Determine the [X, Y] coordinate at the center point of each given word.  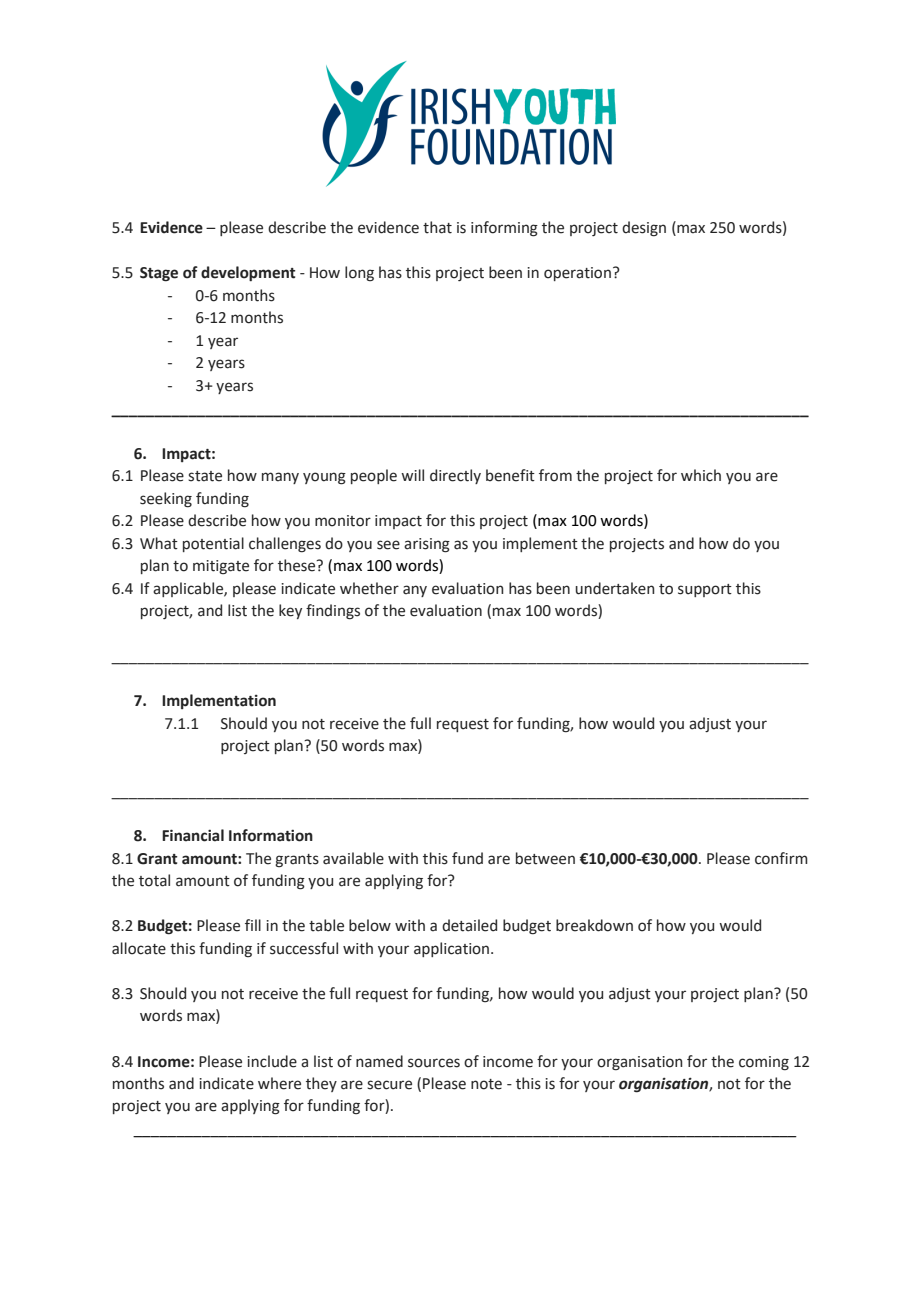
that [437, 227]
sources [434, 1063]
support [705, 590]
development [248, 273]
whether [369, 588]
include [272, 1061]
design [644, 229]
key [290, 611]
